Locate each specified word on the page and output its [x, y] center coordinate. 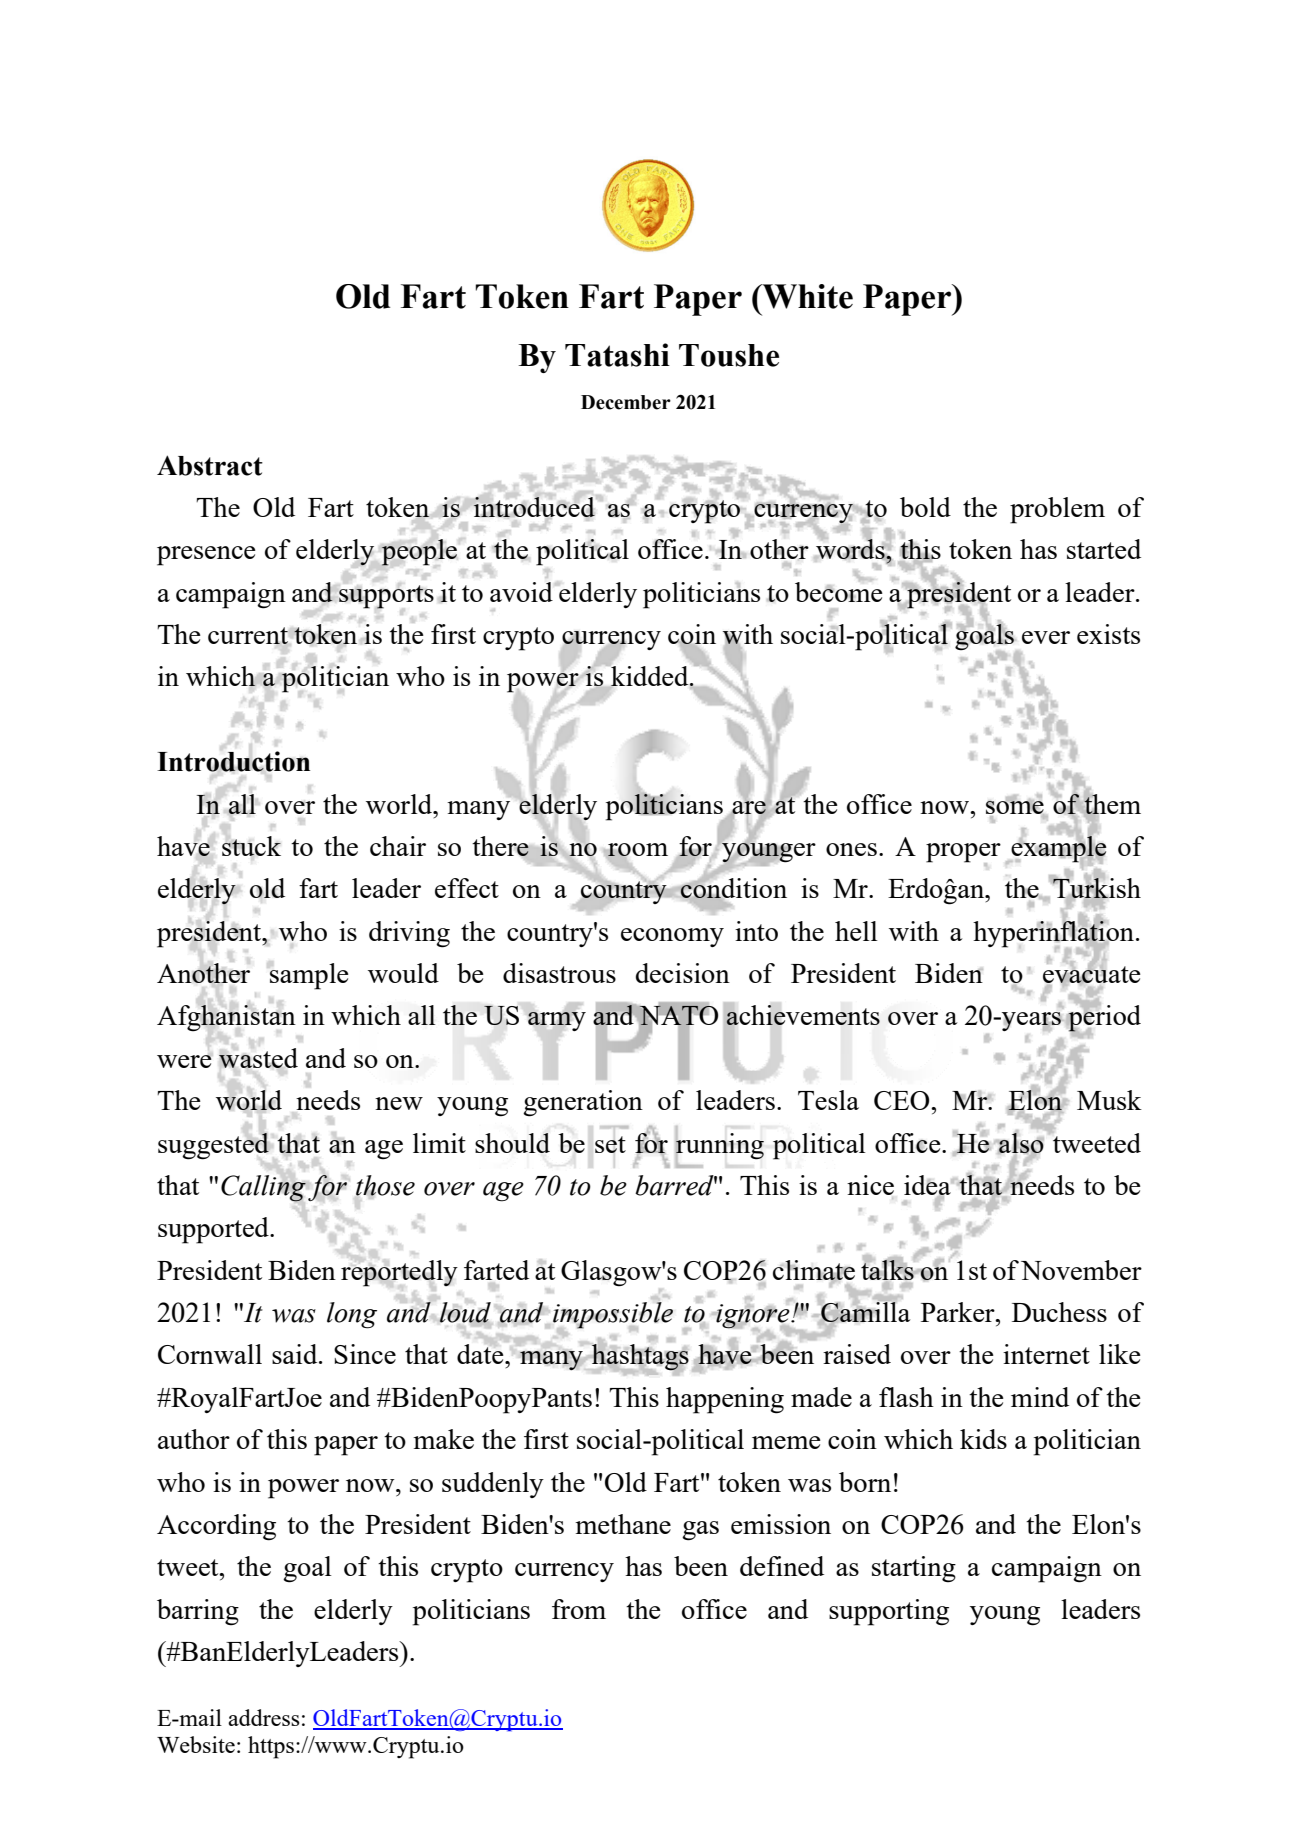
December [626, 402]
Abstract [210, 465]
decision [683, 973]
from [579, 1609]
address [264, 1717]
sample [309, 976]
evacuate [1092, 975]
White [806, 296]
